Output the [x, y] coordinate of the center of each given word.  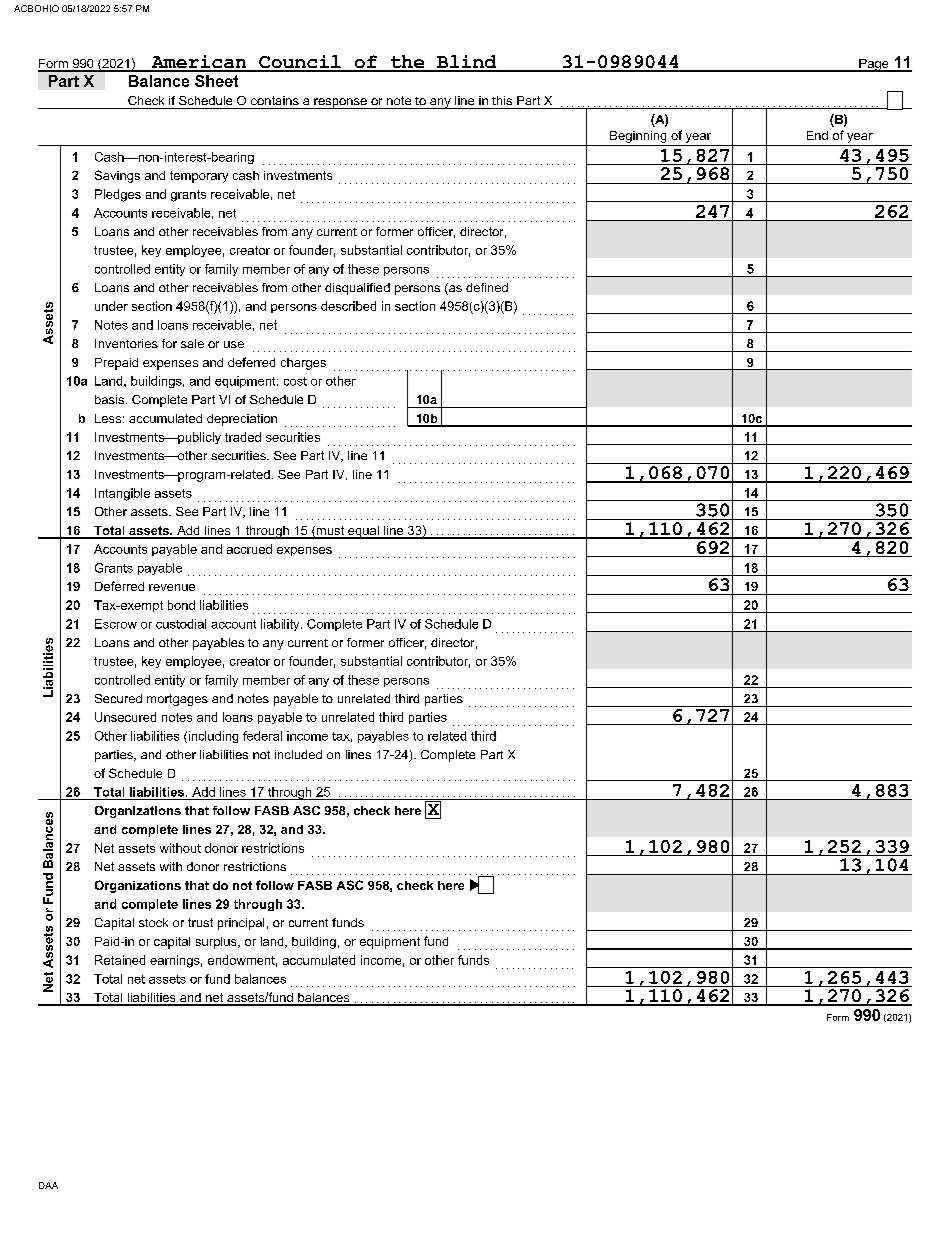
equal [363, 532]
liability [281, 625]
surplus [217, 943]
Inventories [126, 343]
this [502, 100]
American [199, 63]
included [298, 754]
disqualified [357, 289]
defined [487, 287]
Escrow [116, 624]
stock [153, 922]
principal [241, 924]
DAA [48, 1185]
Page [874, 65]
